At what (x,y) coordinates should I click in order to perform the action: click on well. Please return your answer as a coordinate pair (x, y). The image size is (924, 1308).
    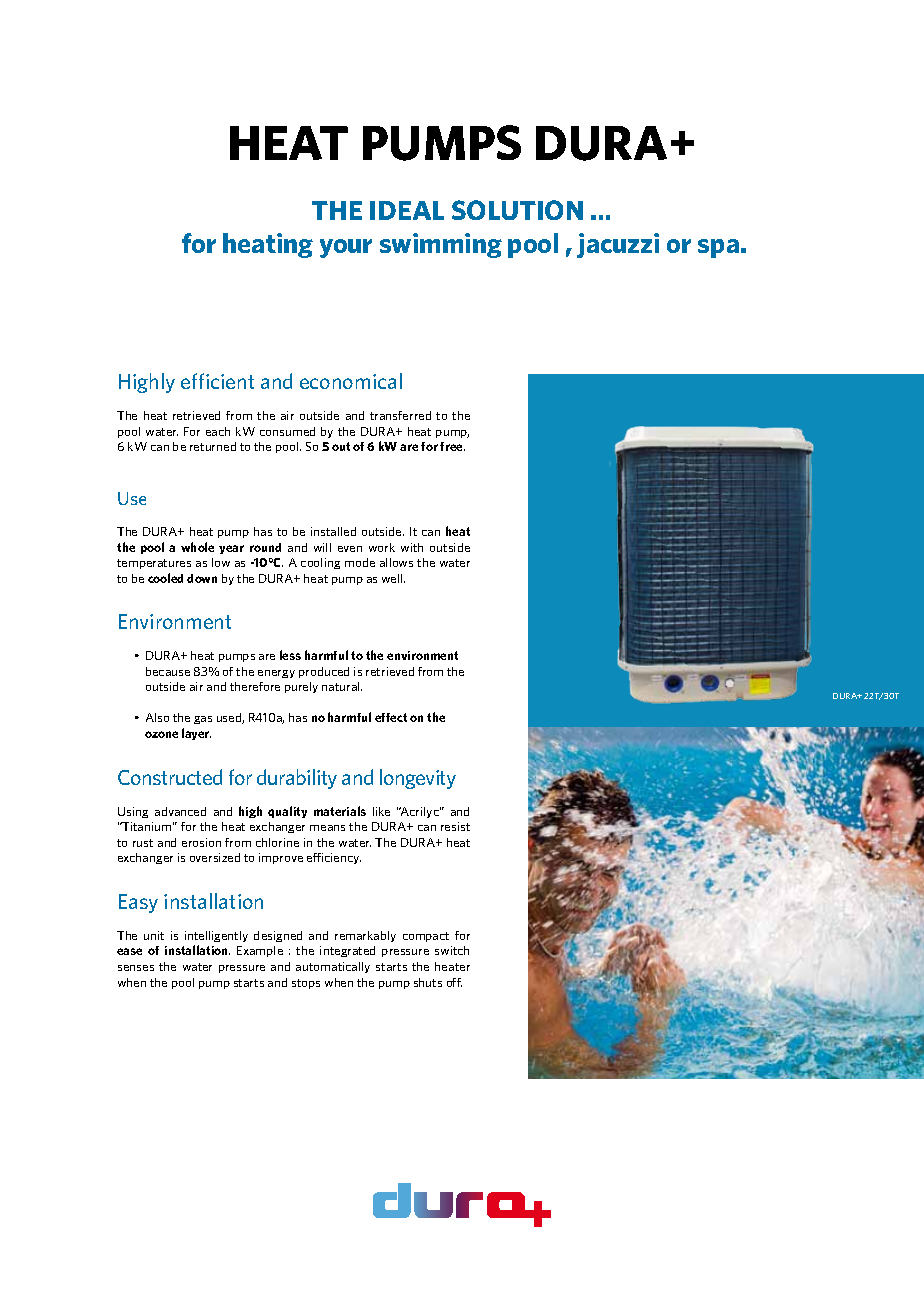
    Looking at the image, I should click on (393, 578).
